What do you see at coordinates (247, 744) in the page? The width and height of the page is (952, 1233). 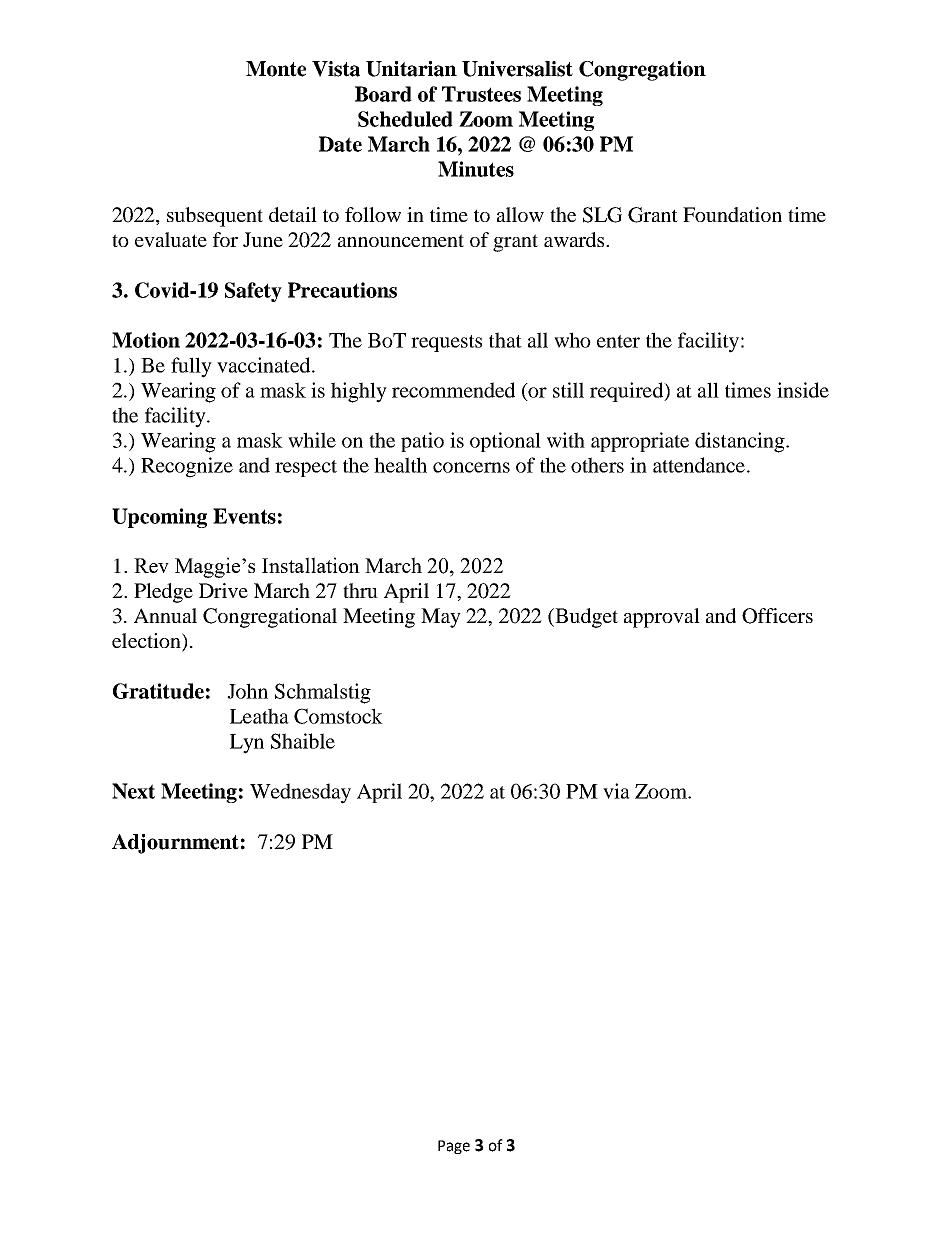 I see `Lyn` at bounding box center [247, 744].
